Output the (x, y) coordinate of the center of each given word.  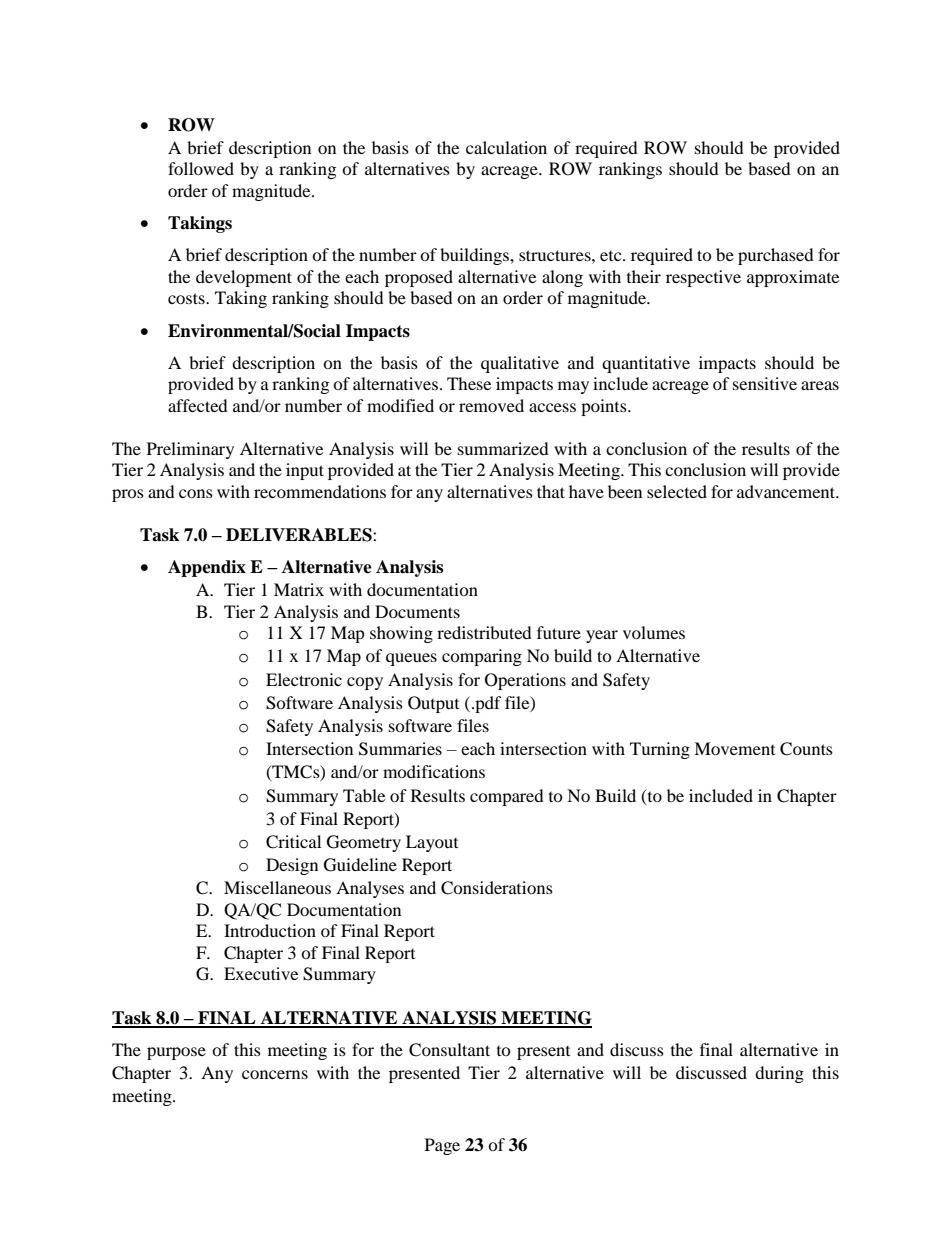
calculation (506, 147)
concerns (275, 1074)
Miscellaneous (277, 887)
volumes (654, 632)
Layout (432, 843)
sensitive (765, 383)
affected (198, 405)
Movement (734, 748)
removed (491, 405)
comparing (482, 657)
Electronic (304, 679)
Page (442, 1146)
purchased (776, 256)
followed (201, 168)
